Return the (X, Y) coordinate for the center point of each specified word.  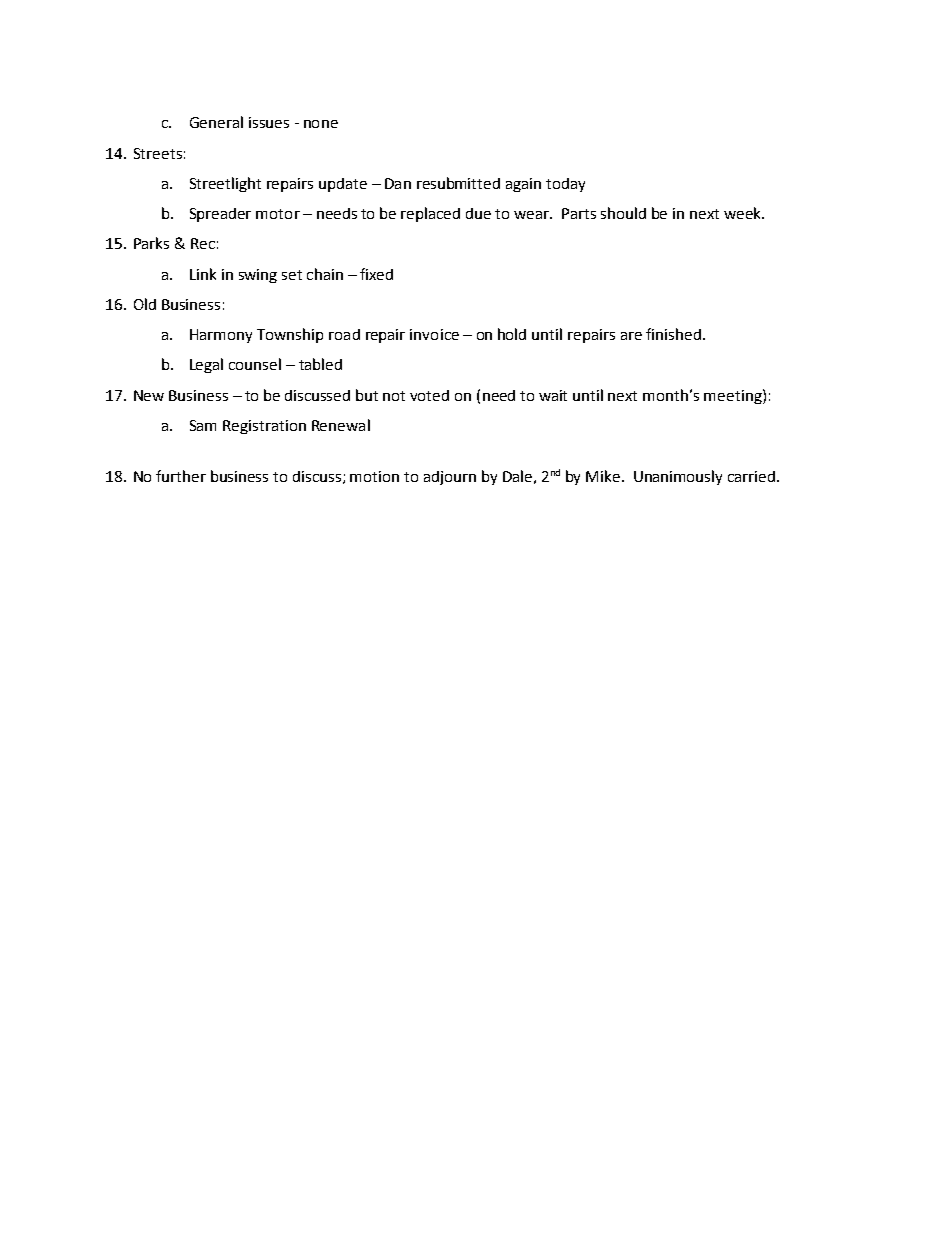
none (321, 124)
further (181, 476)
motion (374, 476)
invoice (434, 334)
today (565, 185)
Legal (206, 365)
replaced (430, 214)
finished (673, 334)
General (216, 122)
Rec (203, 243)
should (623, 213)
